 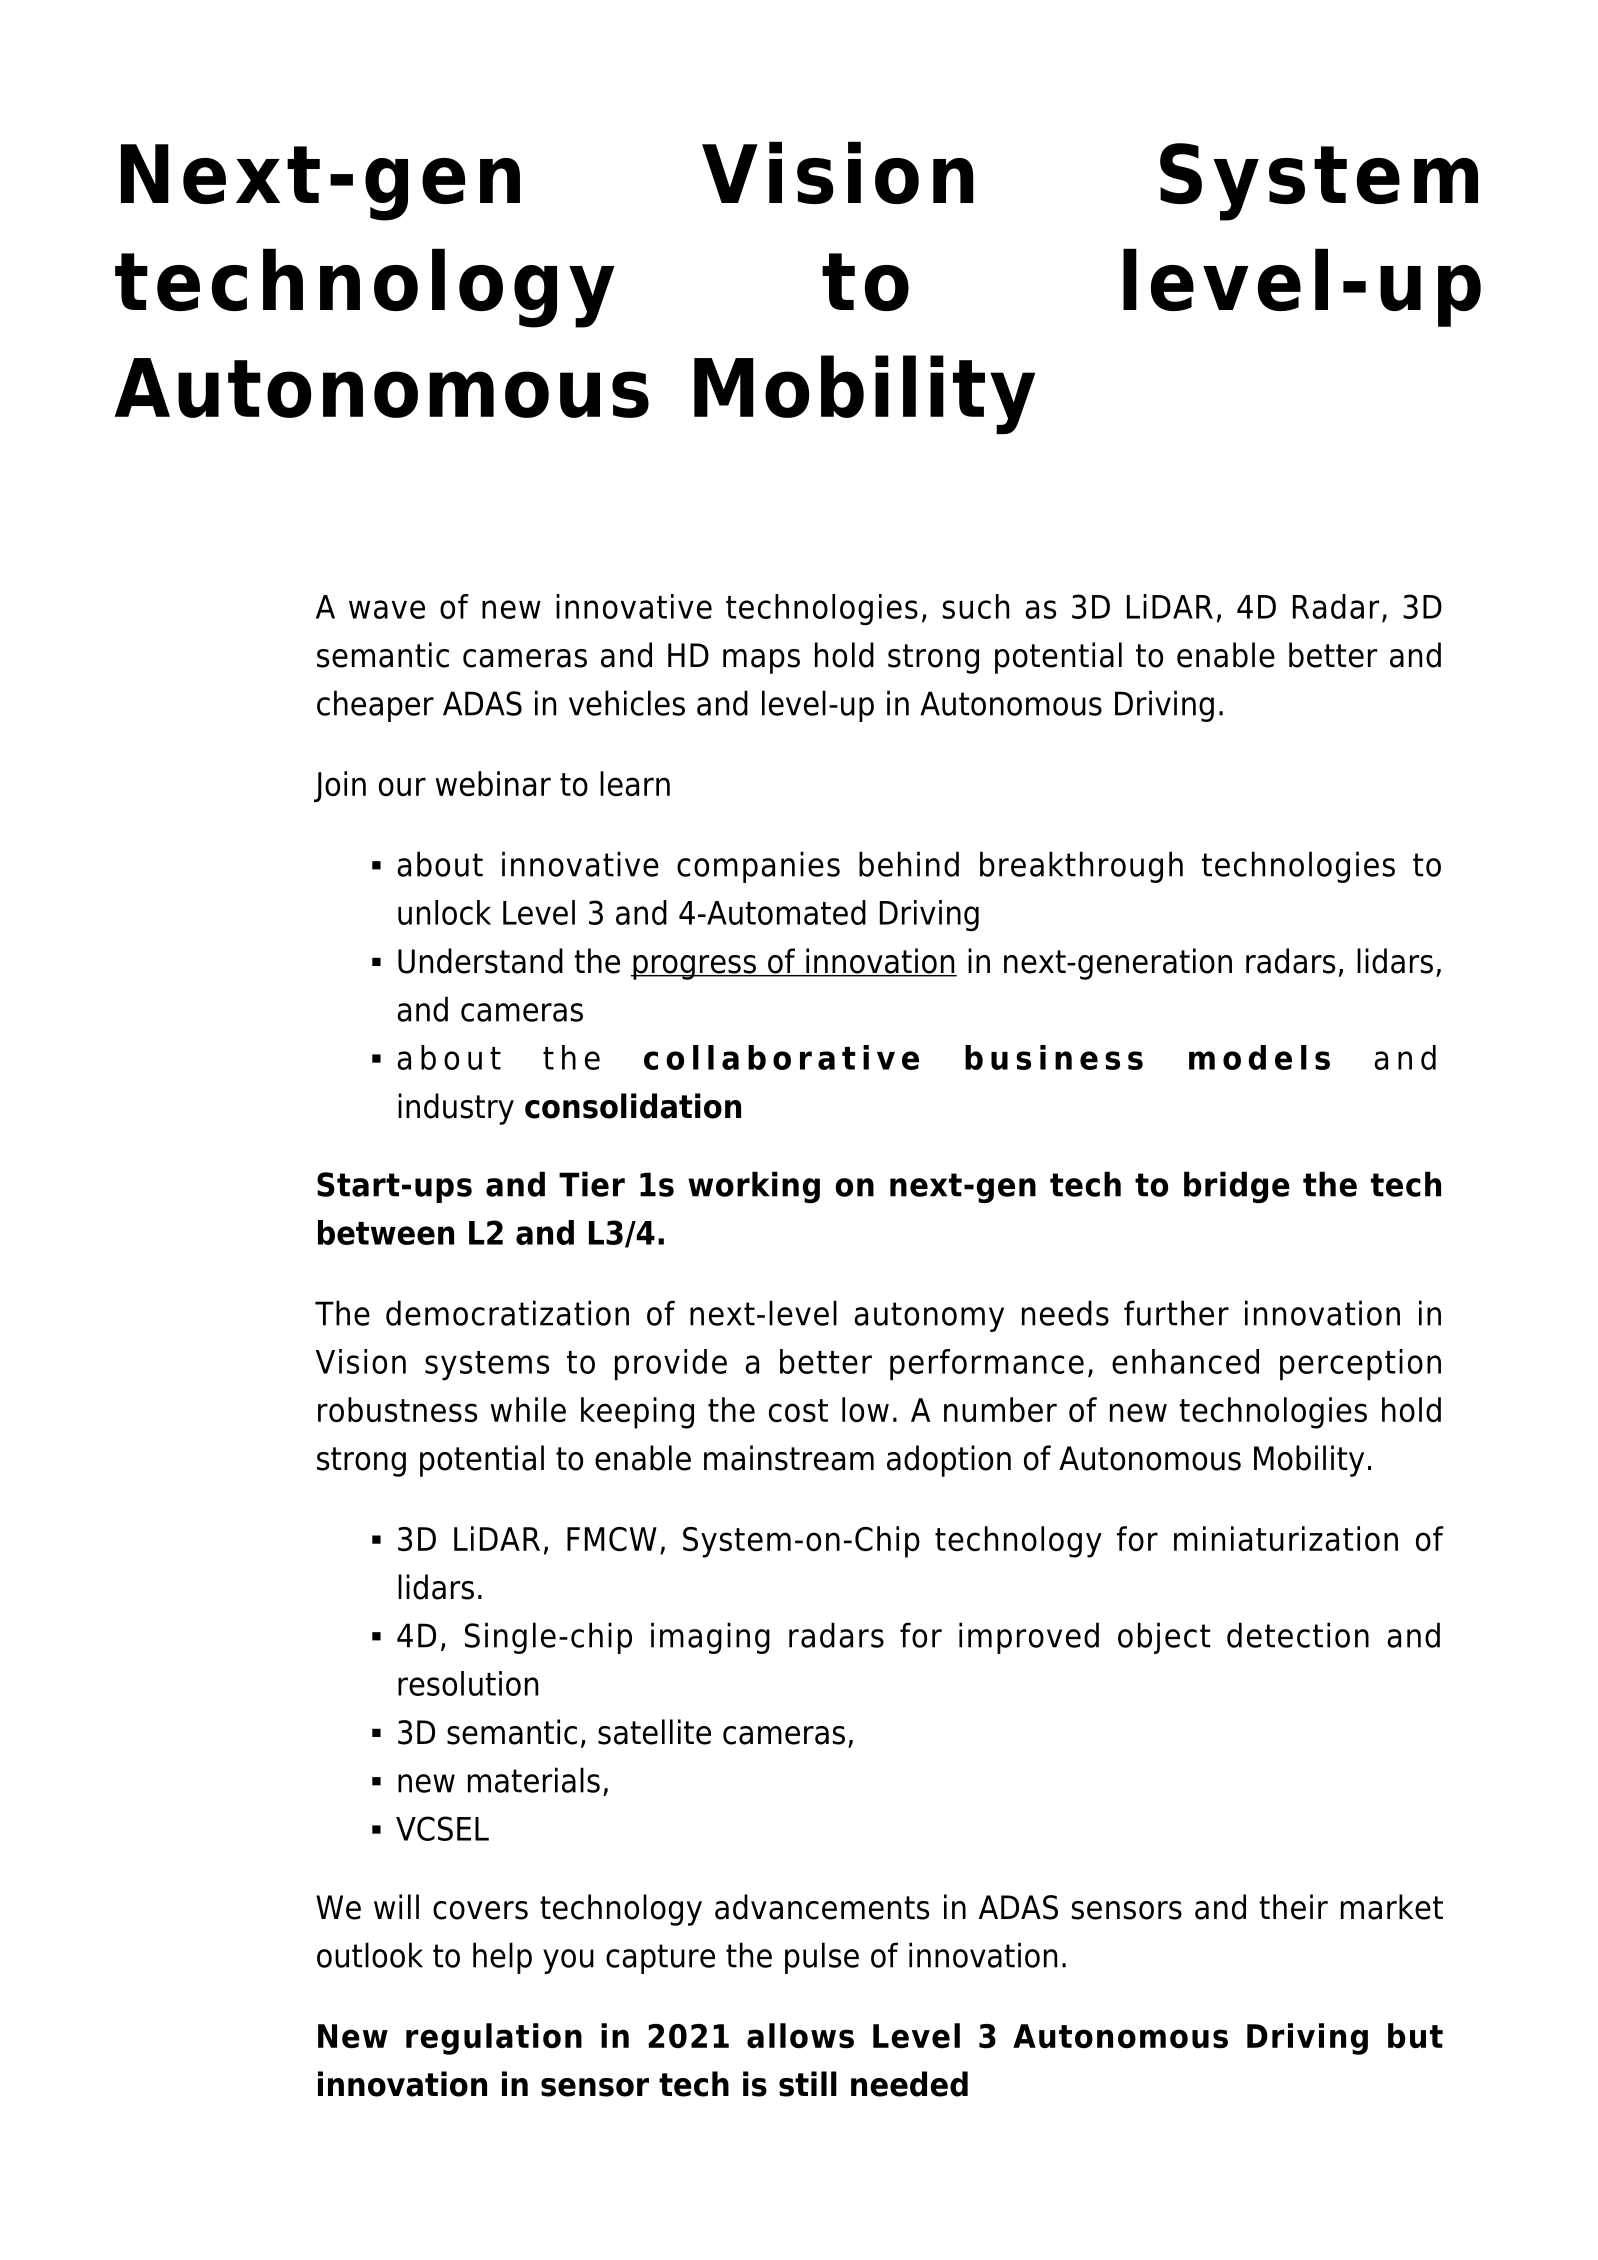 What do you see at coordinates (1259, 1057) in the document?
I see `models` at bounding box center [1259, 1057].
